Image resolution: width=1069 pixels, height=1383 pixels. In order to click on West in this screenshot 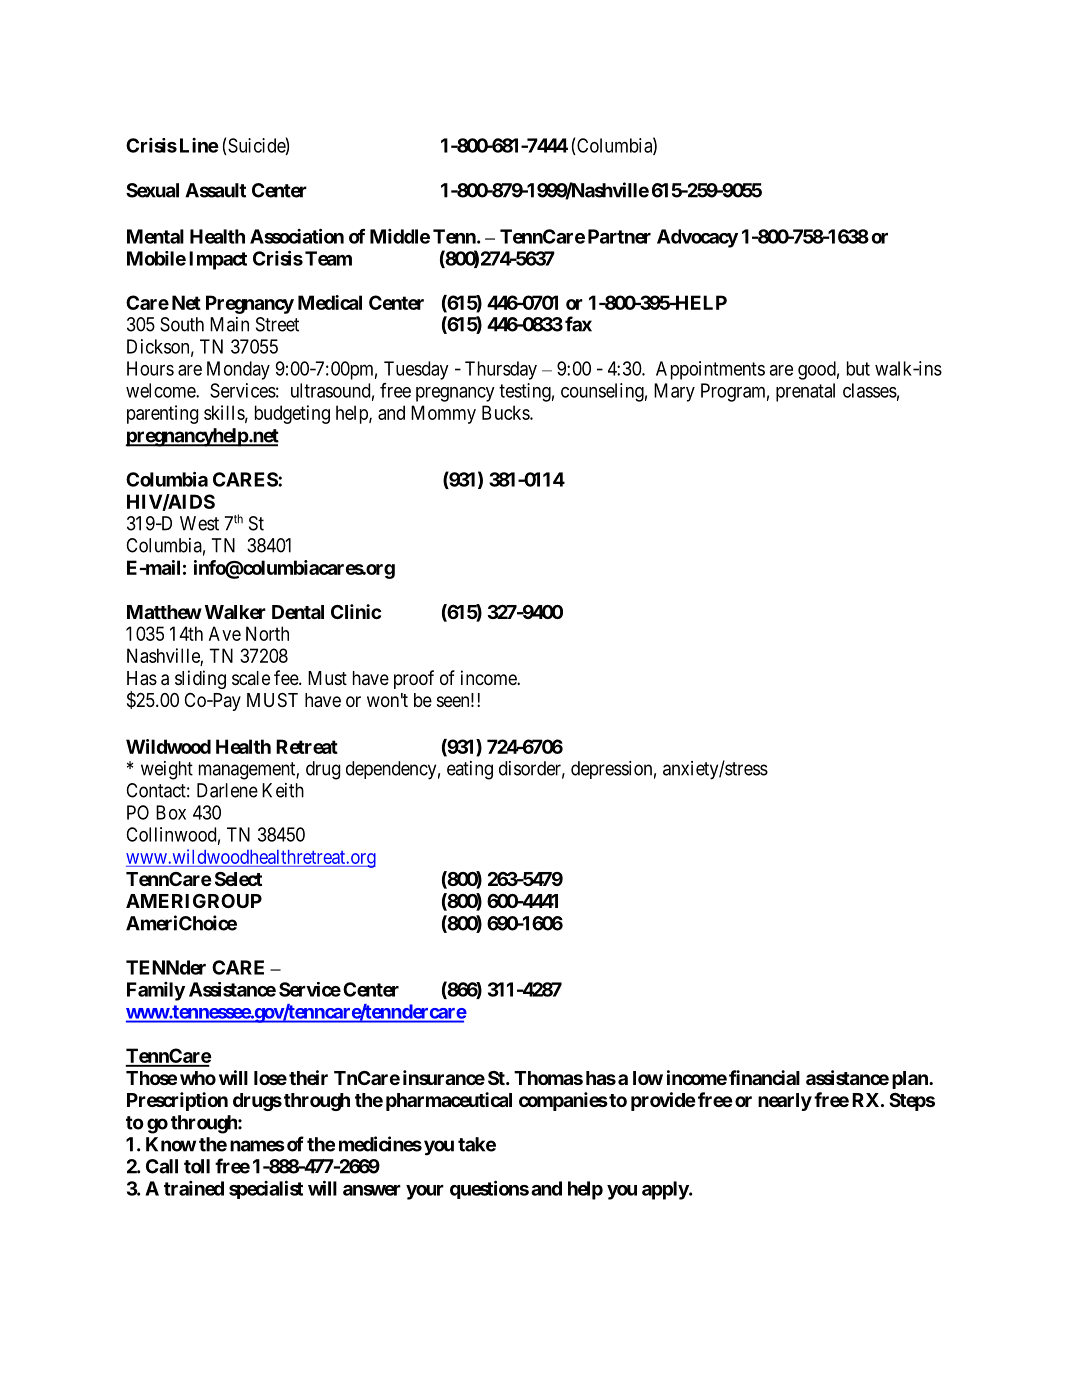, I will do `click(199, 523)`.
